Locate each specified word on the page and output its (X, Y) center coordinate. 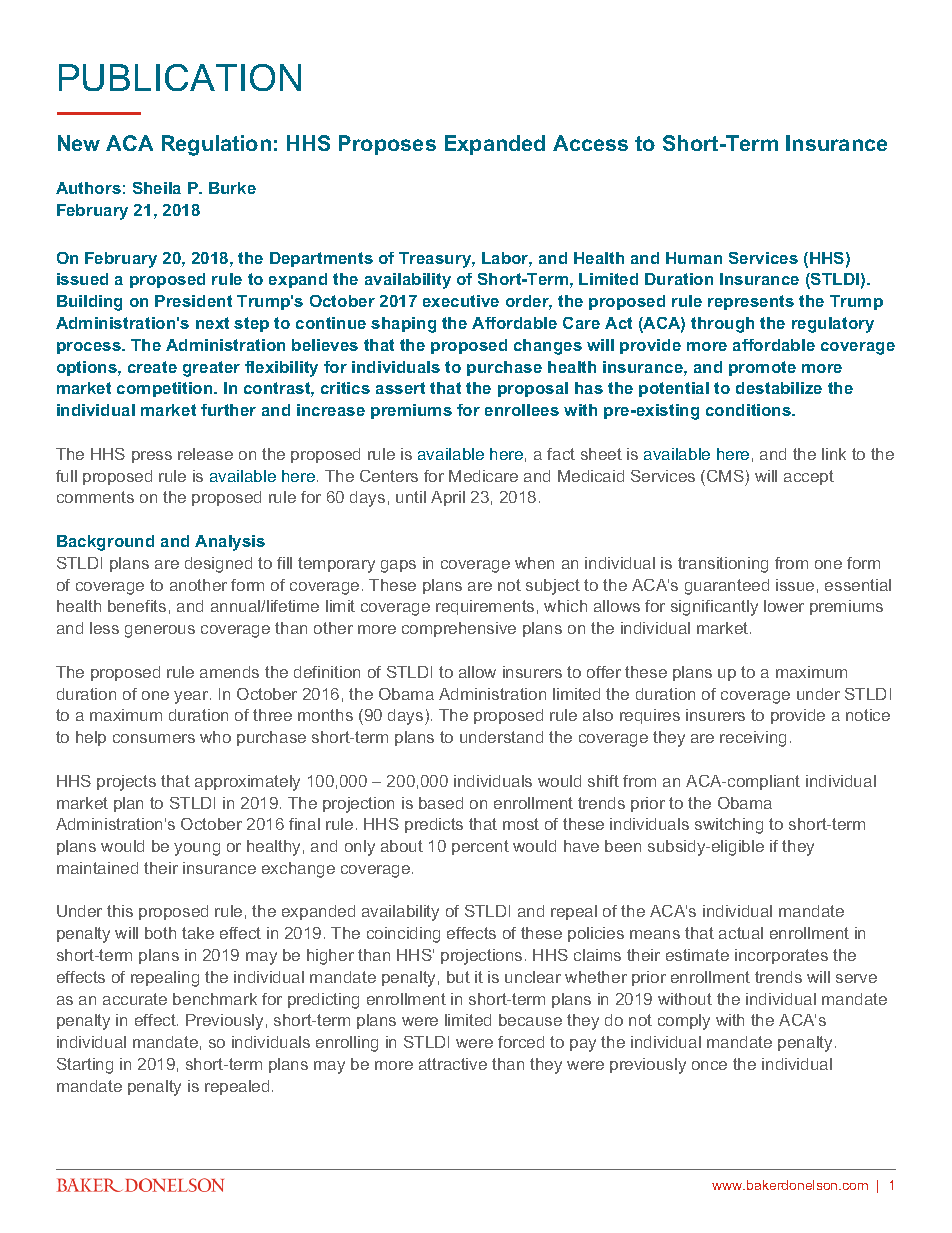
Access (590, 143)
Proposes (387, 145)
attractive (453, 1064)
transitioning (723, 565)
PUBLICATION (180, 77)
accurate (135, 999)
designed (218, 565)
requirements (485, 607)
